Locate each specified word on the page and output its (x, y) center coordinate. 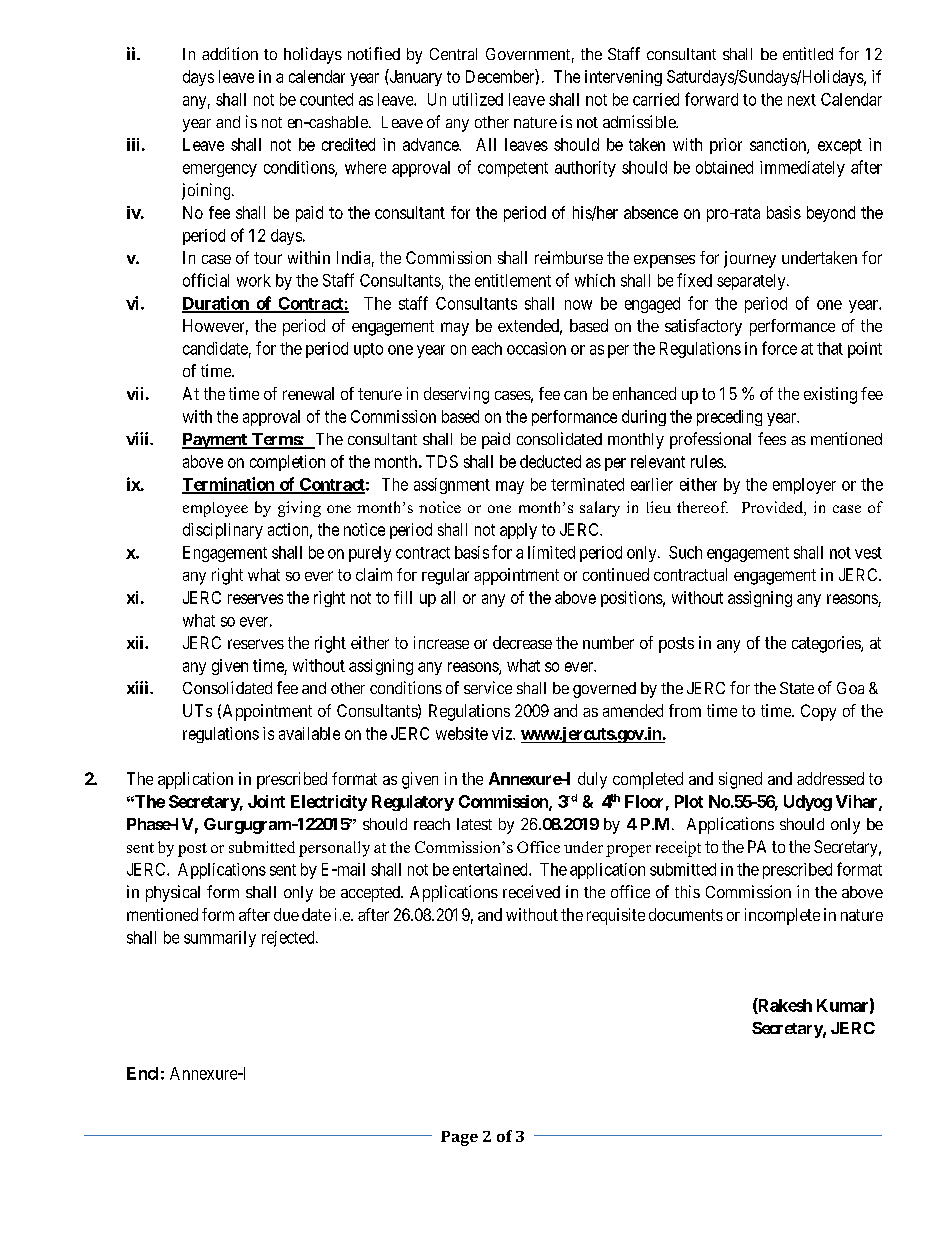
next (802, 100)
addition (230, 53)
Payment (215, 441)
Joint (266, 801)
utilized (478, 99)
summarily (220, 939)
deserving (456, 395)
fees (772, 438)
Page (459, 1138)
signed (740, 780)
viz (503, 733)
